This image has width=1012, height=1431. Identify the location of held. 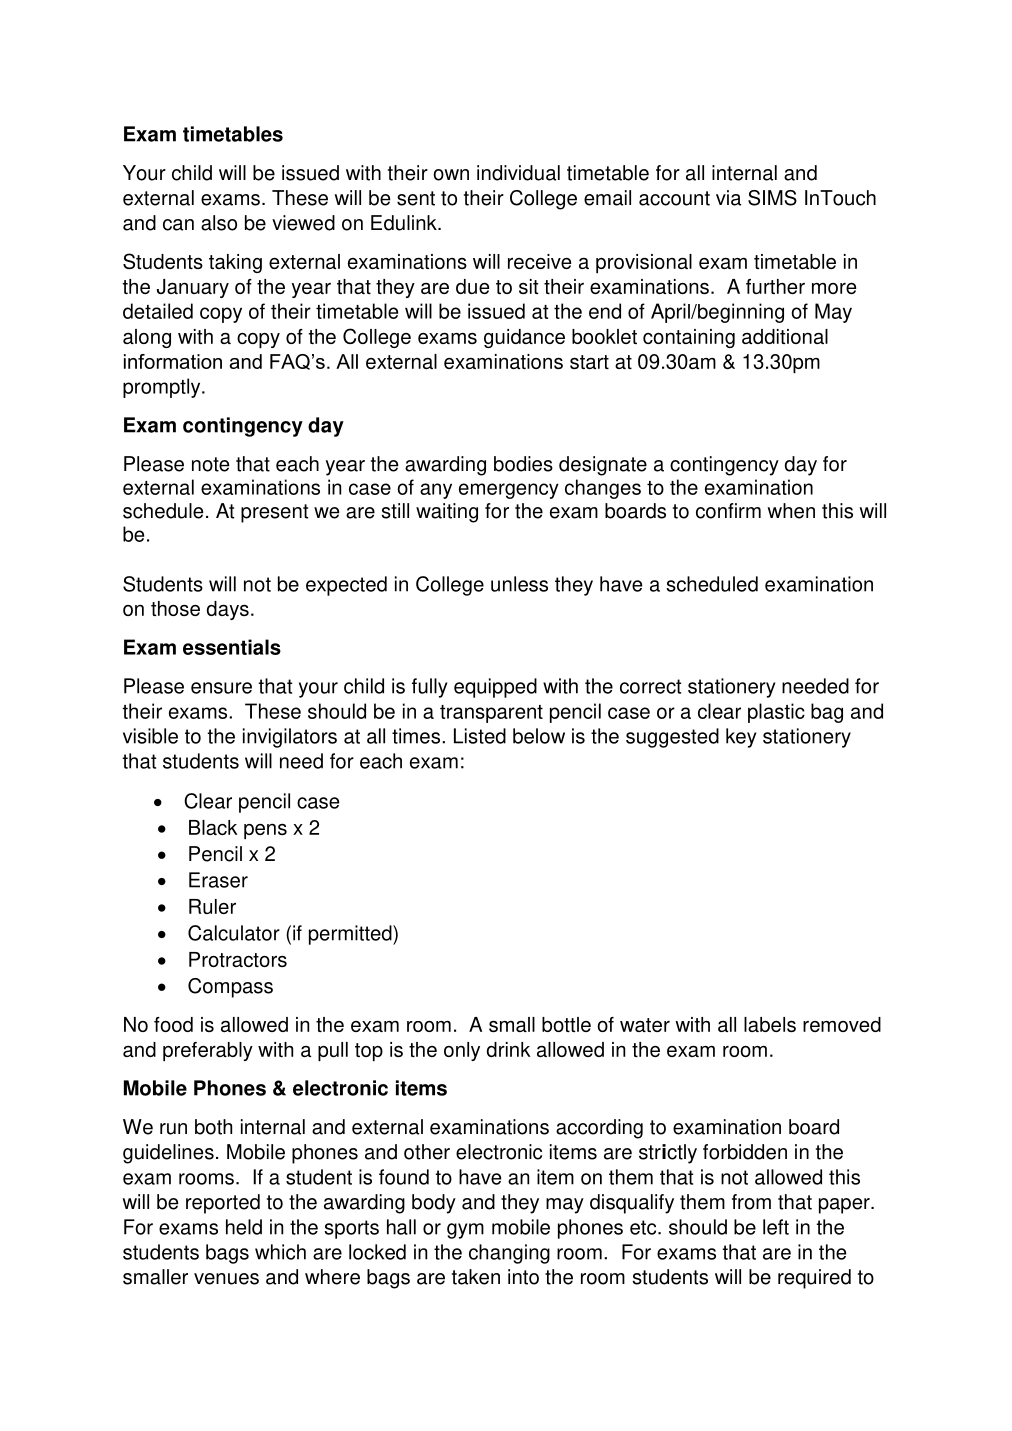
(244, 1227).
